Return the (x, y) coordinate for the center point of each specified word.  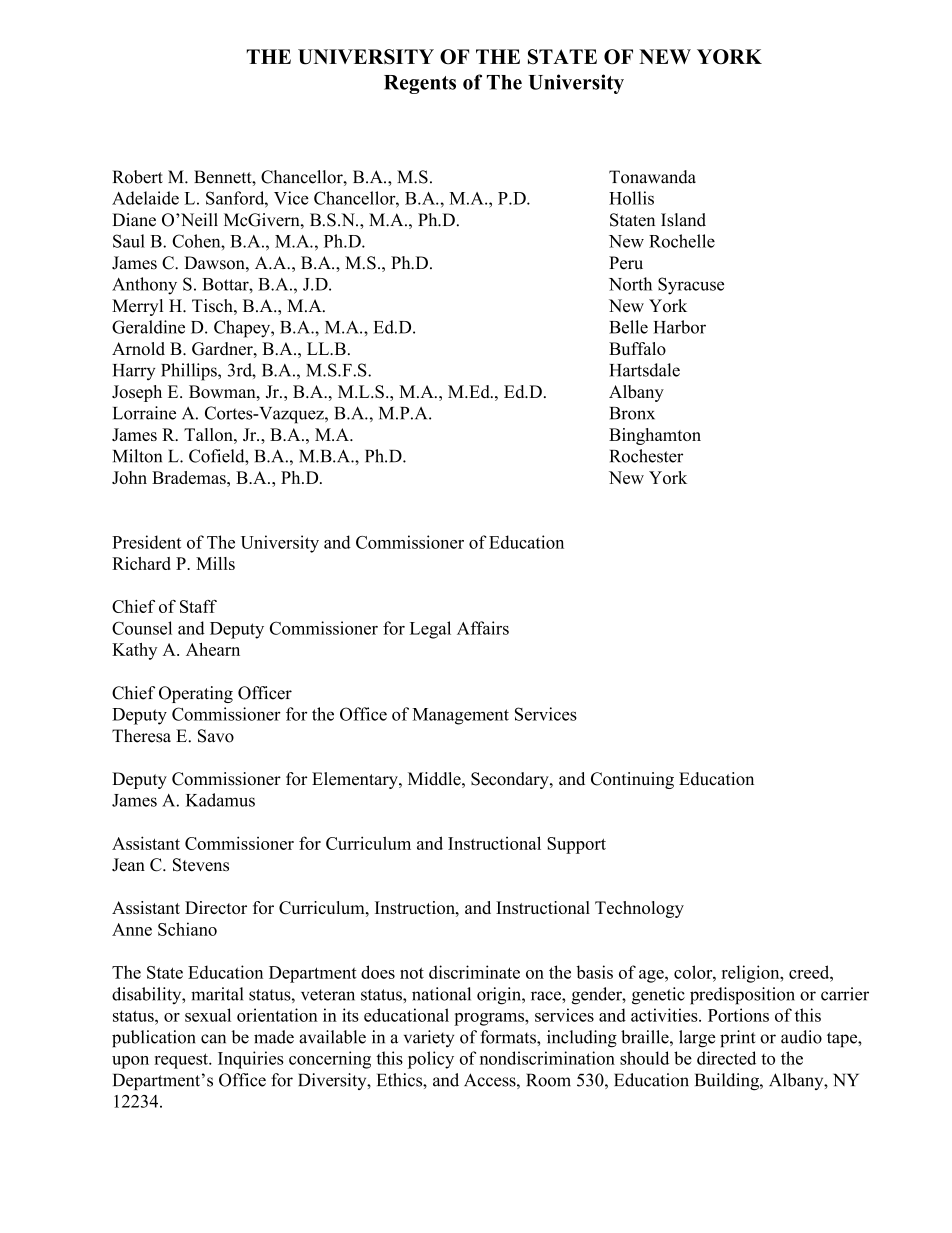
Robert (137, 177)
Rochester (646, 456)
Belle (628, 327)
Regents (420, 84)
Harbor (679, 327)
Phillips (190, 372)
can (213, 1039)
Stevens (201, 865)
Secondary (511, 780)
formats (509, 1037)
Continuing (632, 780)
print (737, 1038)
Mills (215, 563)
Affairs (483, 628)
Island (683, 220)
